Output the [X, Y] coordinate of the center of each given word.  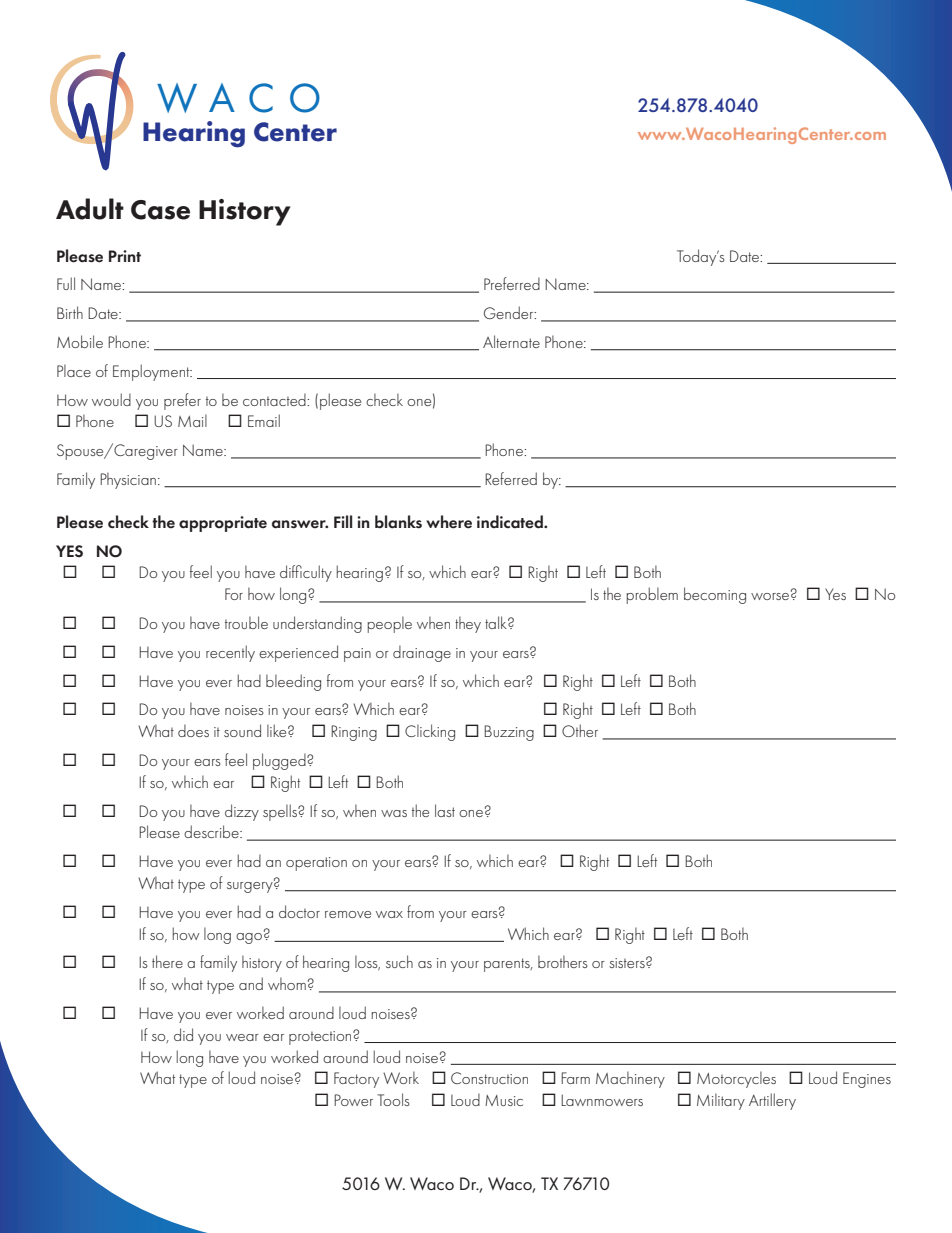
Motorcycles [736, 1079]
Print [125, 256]
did [183, 1034]
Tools [394, 1099]
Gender [510, 312]
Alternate [511, 341]
